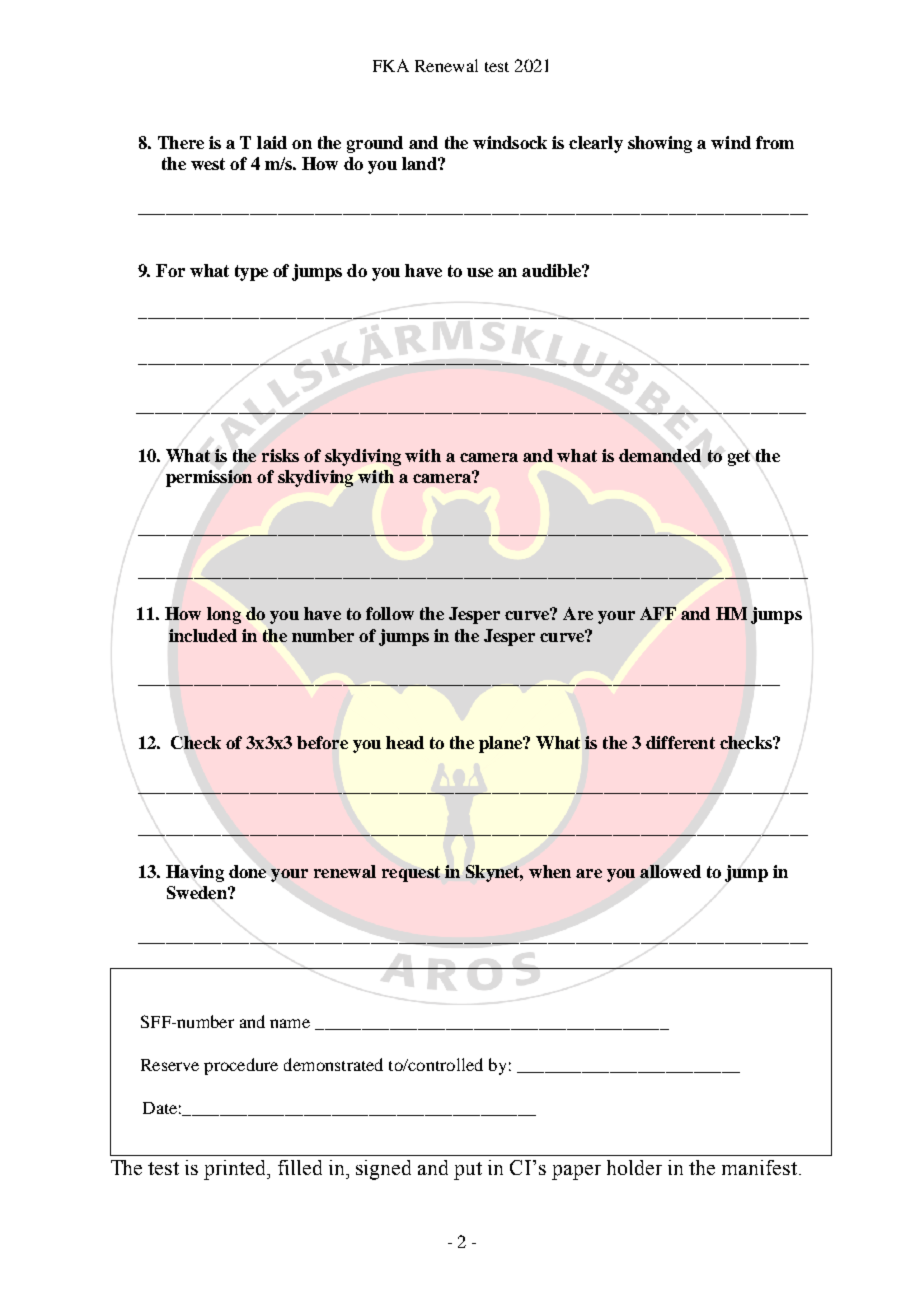 The image size is (924, 1308). Describe the element at coordinates (739, 458) in the document. I see `get` at that location.
